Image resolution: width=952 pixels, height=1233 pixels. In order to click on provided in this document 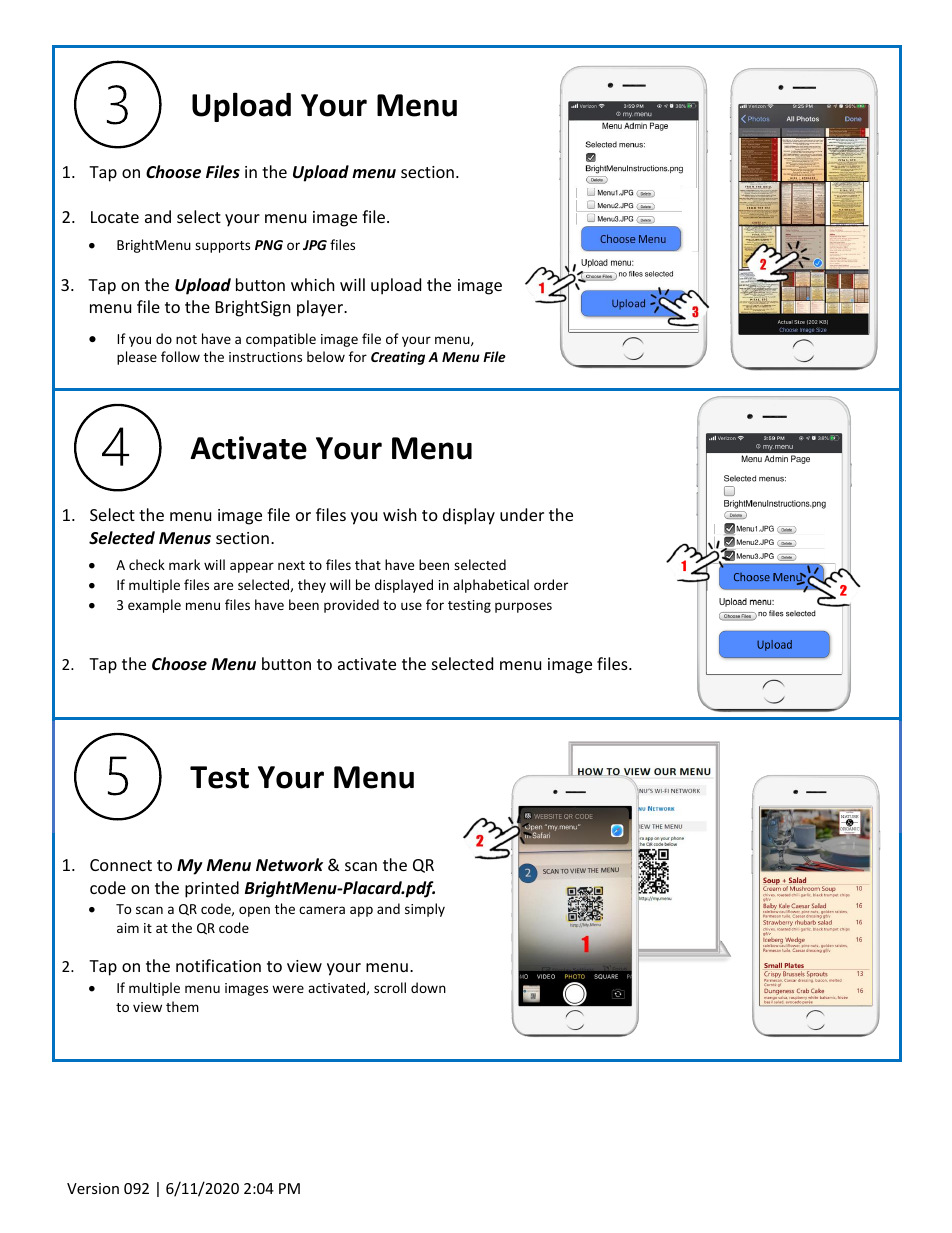, I will do `click(351, 606)`.
